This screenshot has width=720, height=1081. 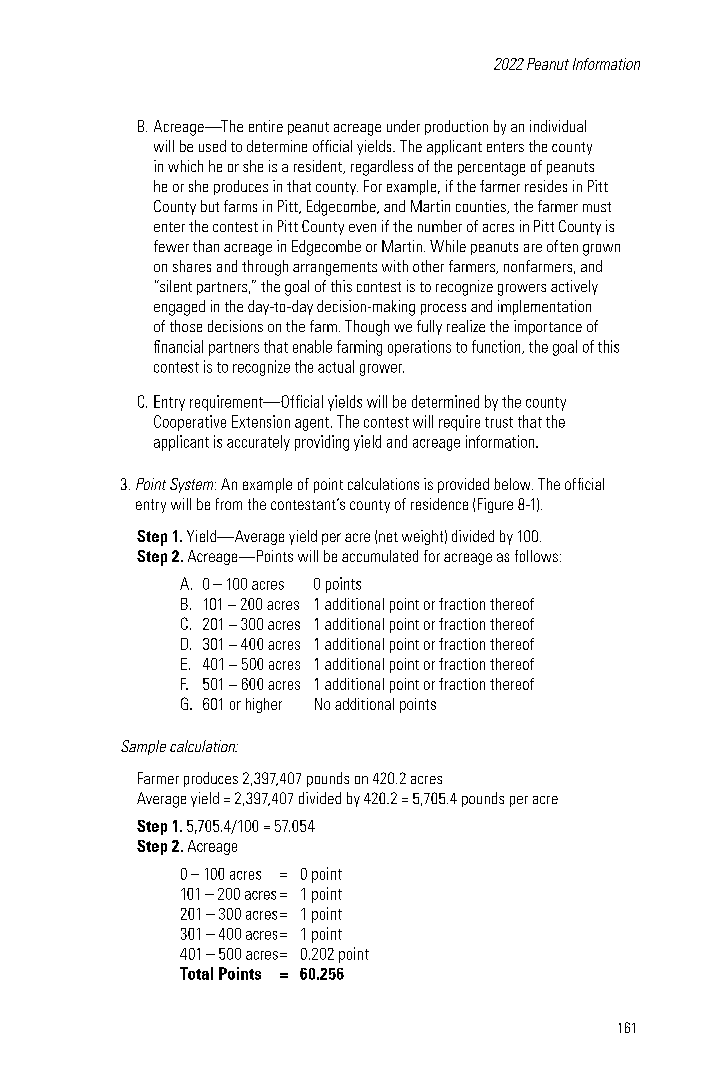 What do you see at coordinates (178, 346) in the screenshot?
I see `financial` at bounding box center [178, 346].
